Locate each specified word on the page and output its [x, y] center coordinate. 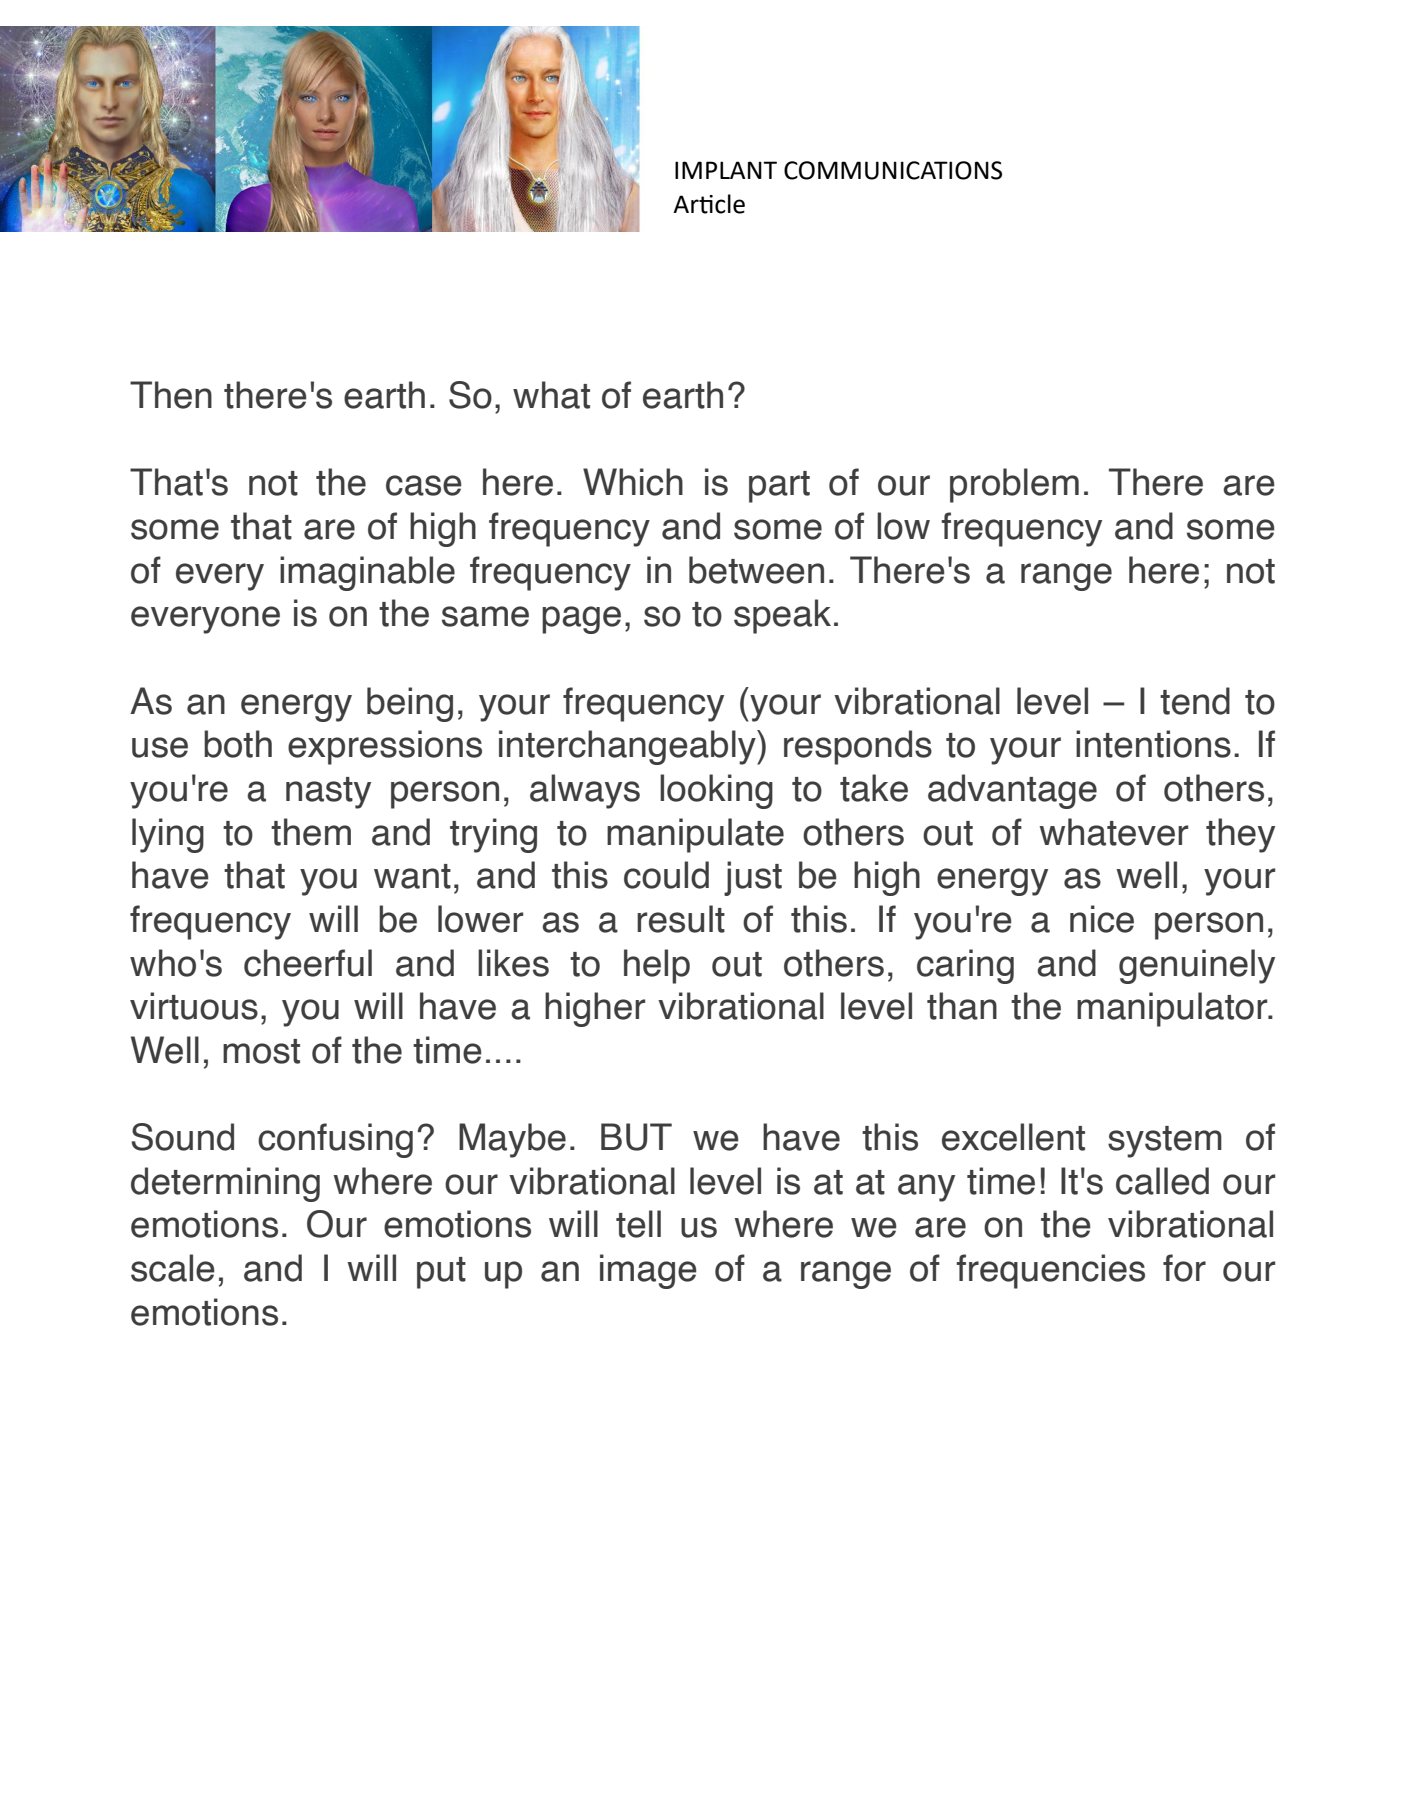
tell [638, 1224]
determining [225, 1184]
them [311, 832]
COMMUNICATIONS [893, 170]
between [756, 570]
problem [1014, 485]
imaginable [367, 573]
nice [1102, 919]
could [666, 875]
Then [171, 395]
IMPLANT [726, 170]
